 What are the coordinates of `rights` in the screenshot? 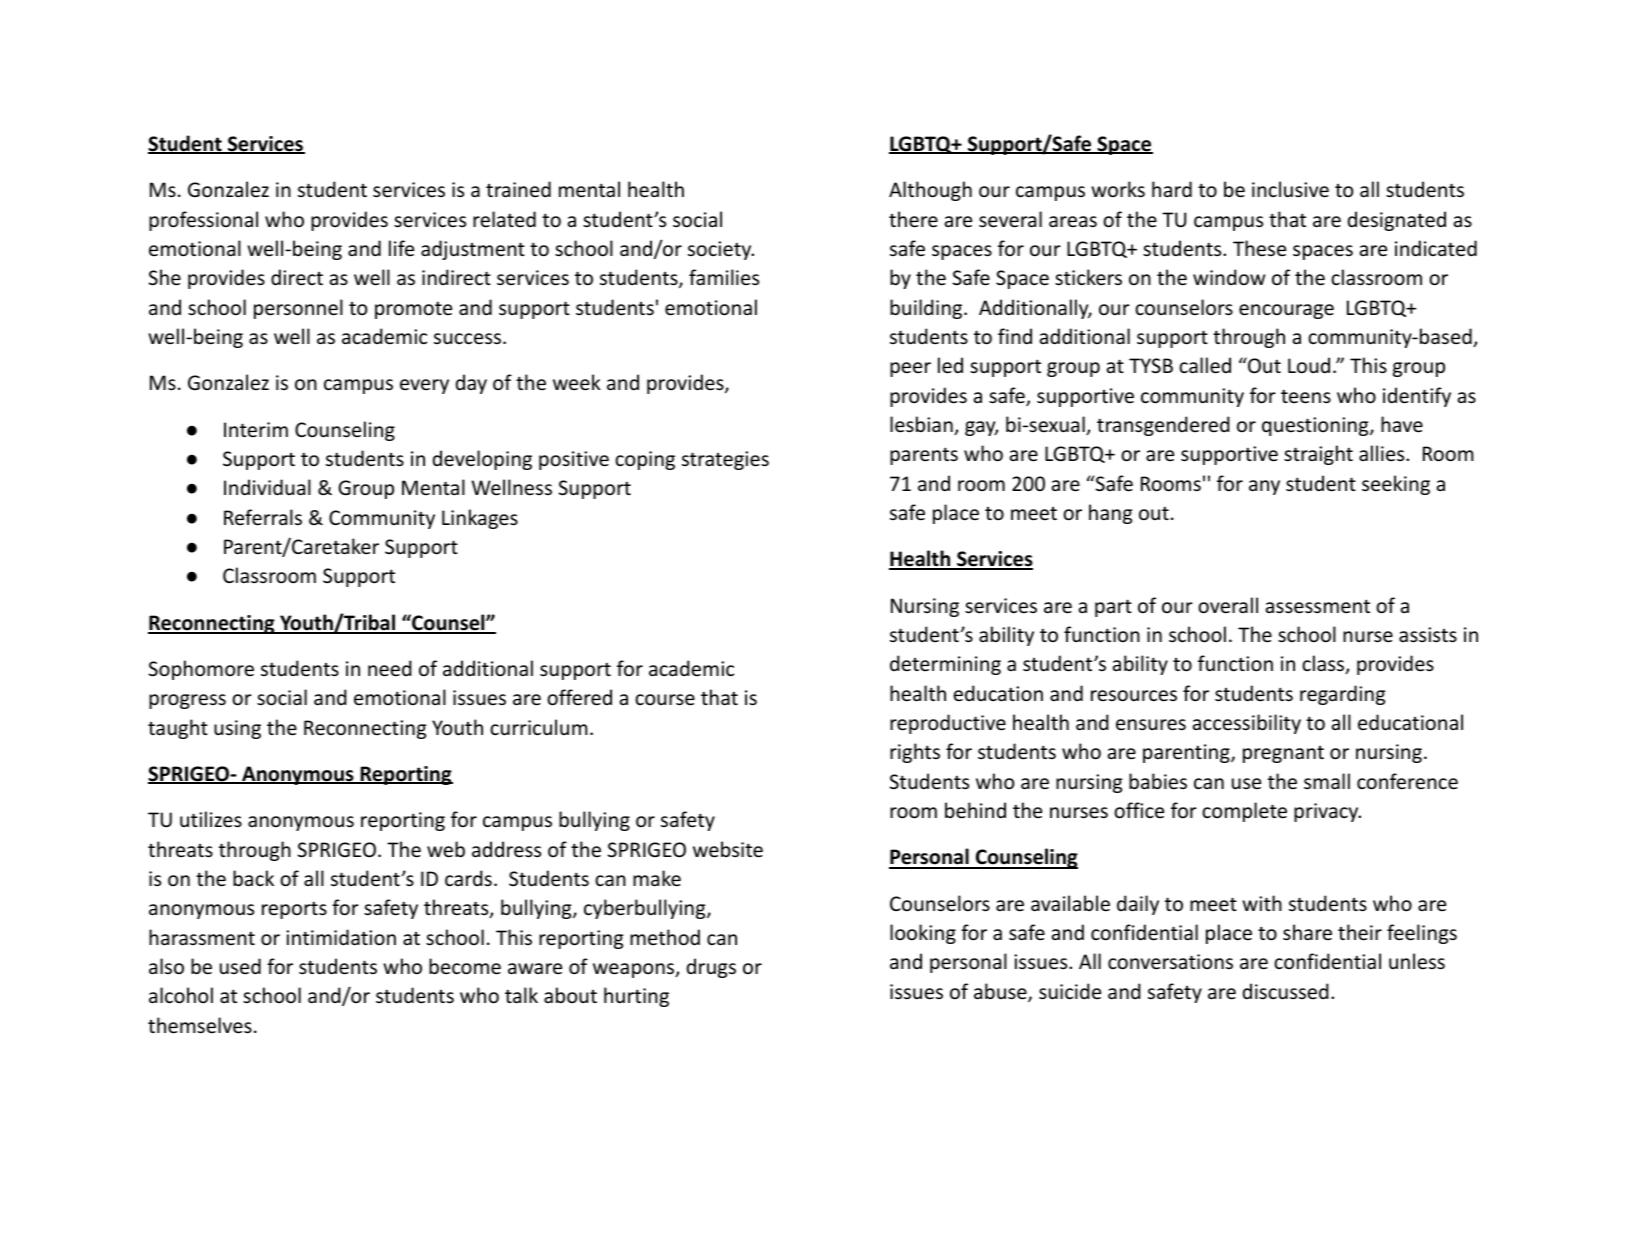 It's located at (915, 753).
